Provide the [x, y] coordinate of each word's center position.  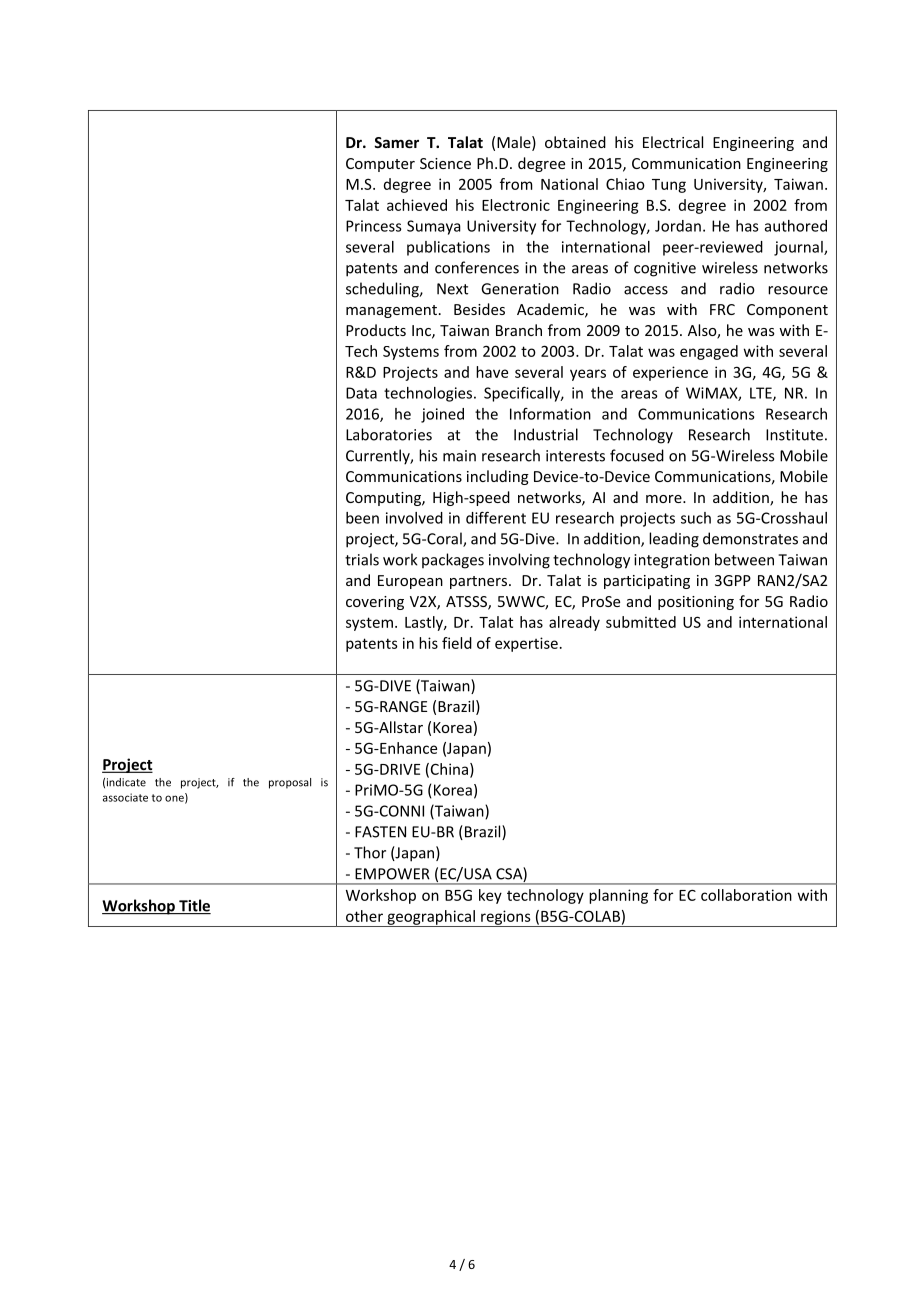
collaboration [746, 895]
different [496, 517]
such [696, 518]
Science [445, 163]
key [490, 896]
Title [194, 906]
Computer [380, 165]
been [362, 518]
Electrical [673, 142]
